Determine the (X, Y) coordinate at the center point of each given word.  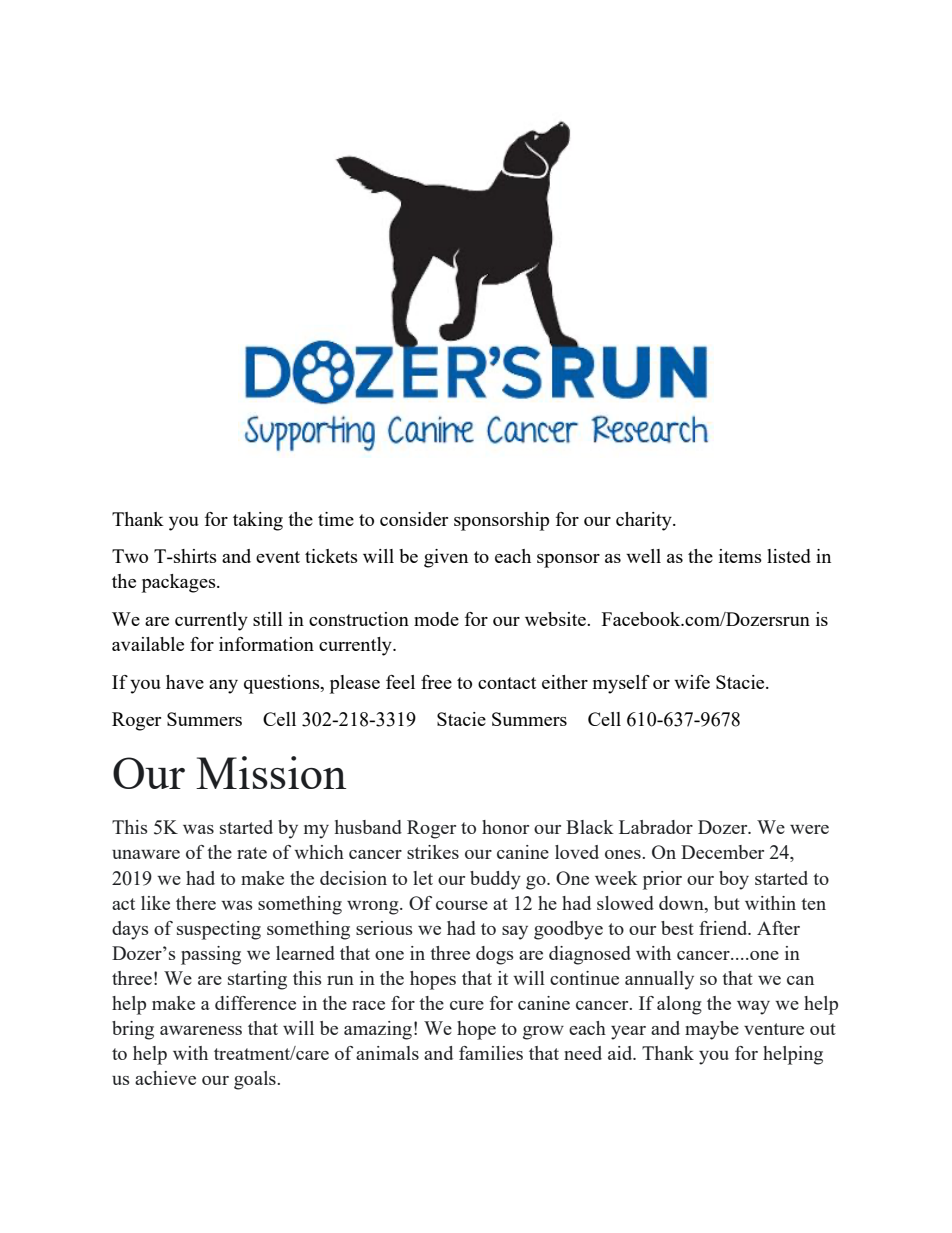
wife (692, 682)
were (809, 829)
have (185, 682)
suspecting (219, 930)
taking (258, 521)
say (515, 933)
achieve (165, 1078)
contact (507, 683)
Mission (271, 772)
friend (724, 928)
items (740, 556)
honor (505, 827)
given (446, 558)
